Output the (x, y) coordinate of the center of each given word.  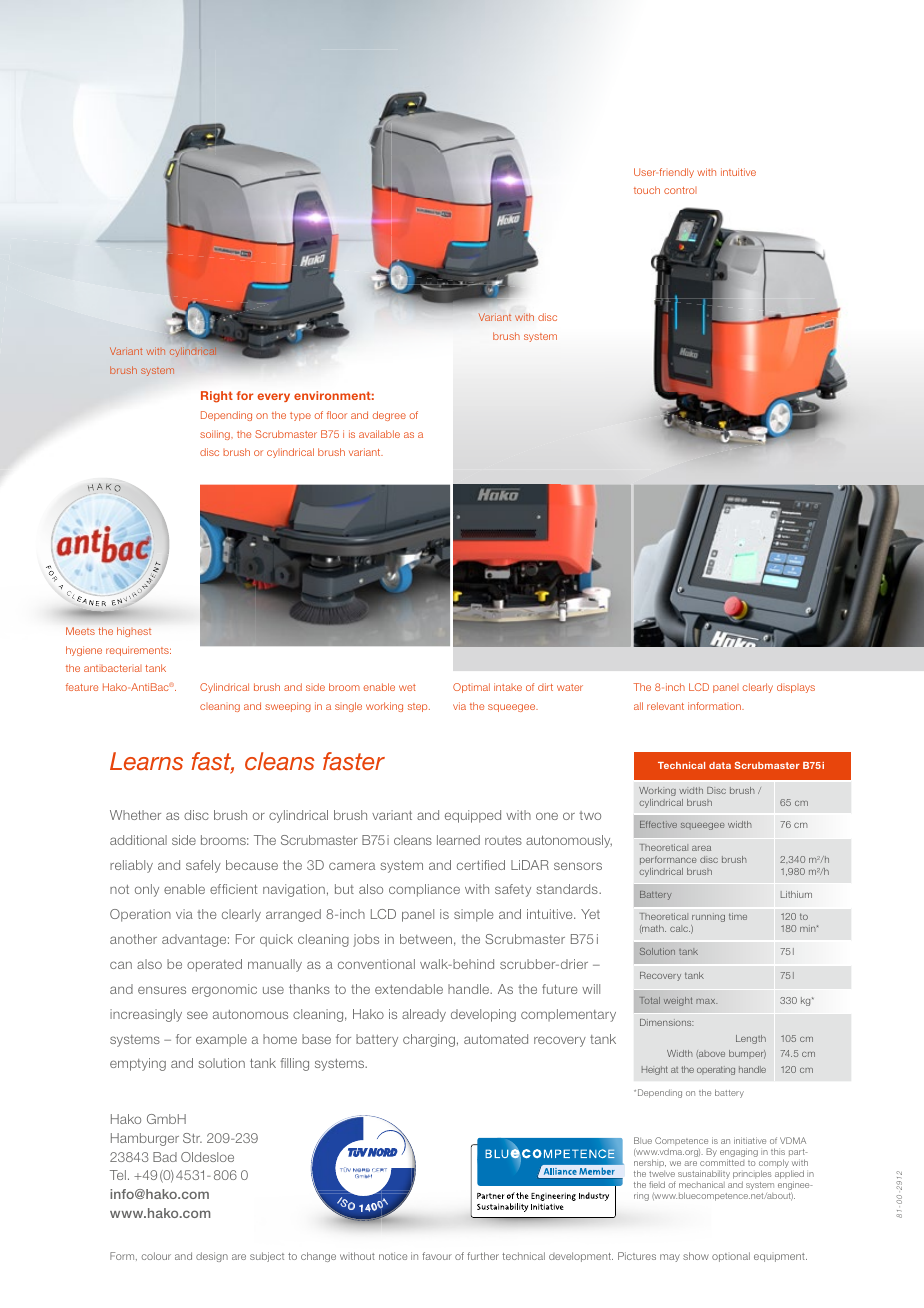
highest (134, 632)
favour (437, 1256)
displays (796, 688)
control (680, 190)
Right (217, 397)
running (708, 917)
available (379, 434)
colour (156, 1256)
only (147, 890)
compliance (424, 890)
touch (647, 190)
